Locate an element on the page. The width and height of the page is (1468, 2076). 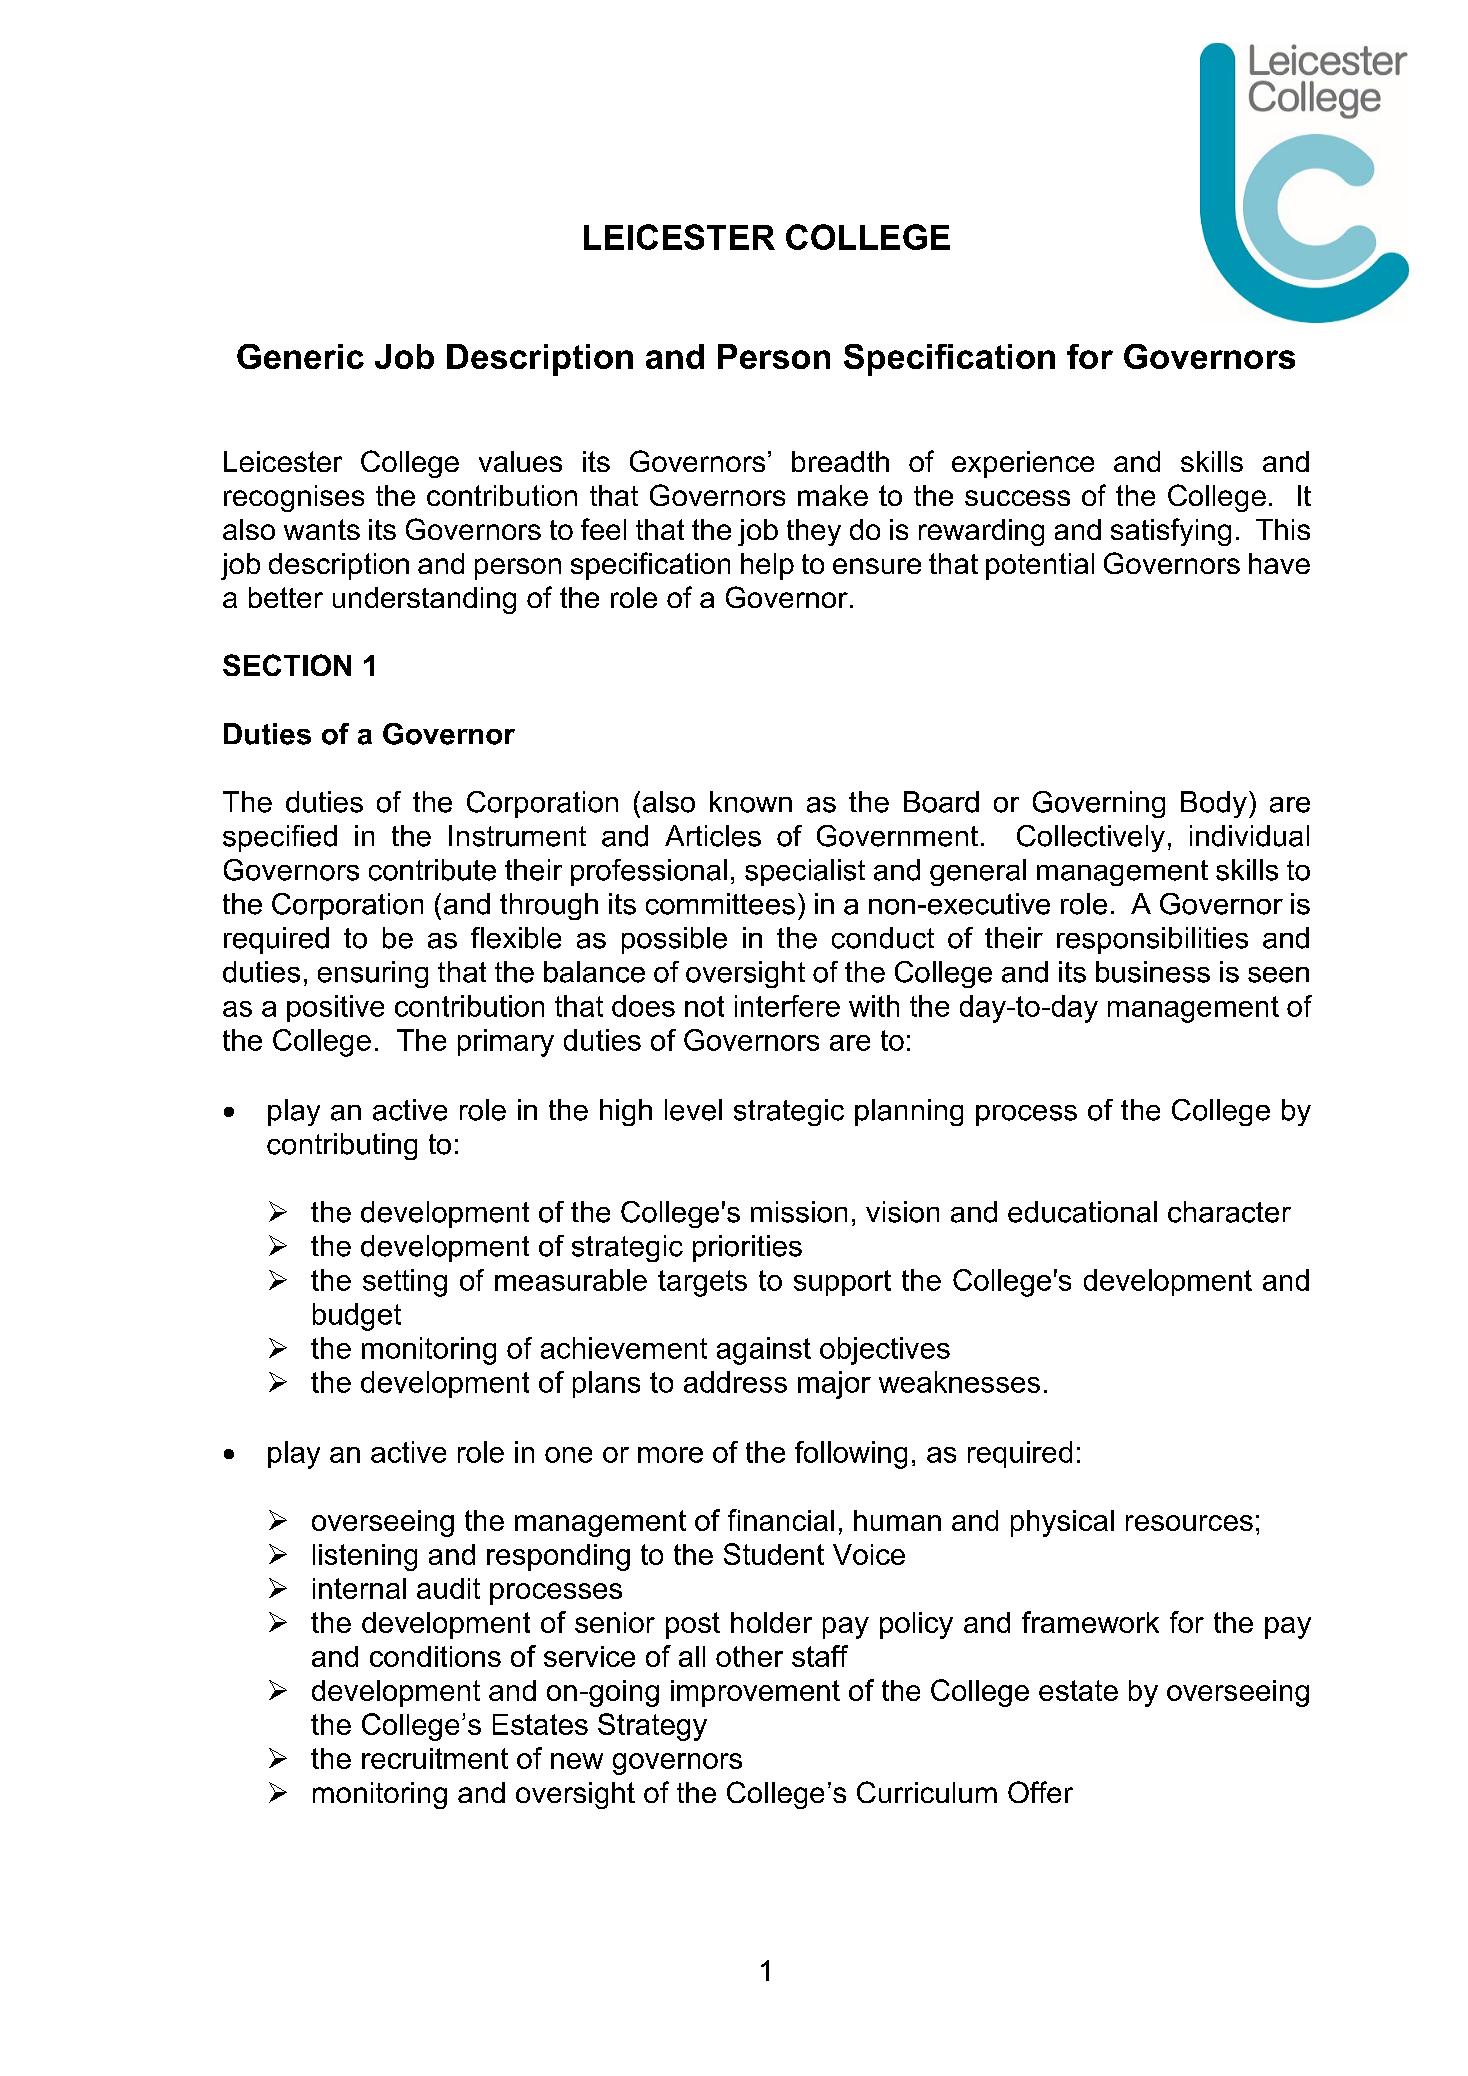
improvement is located at coordinates (755, 1693).
